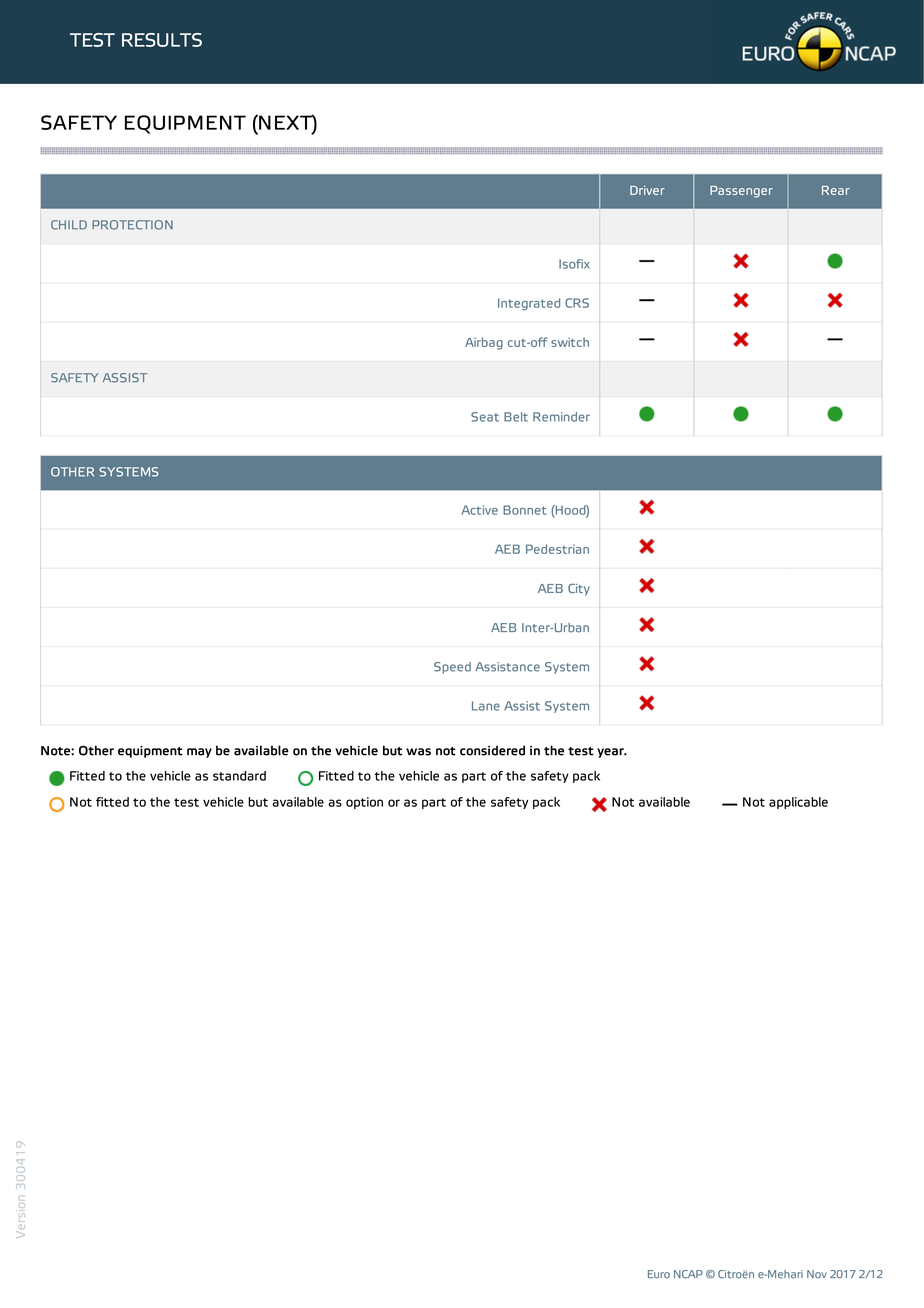 Image resolution: width=924 pixels, height=1308 pixels. Describe the element at coordinates (480, 510) in the screenshot. I see `Active` at that location.
